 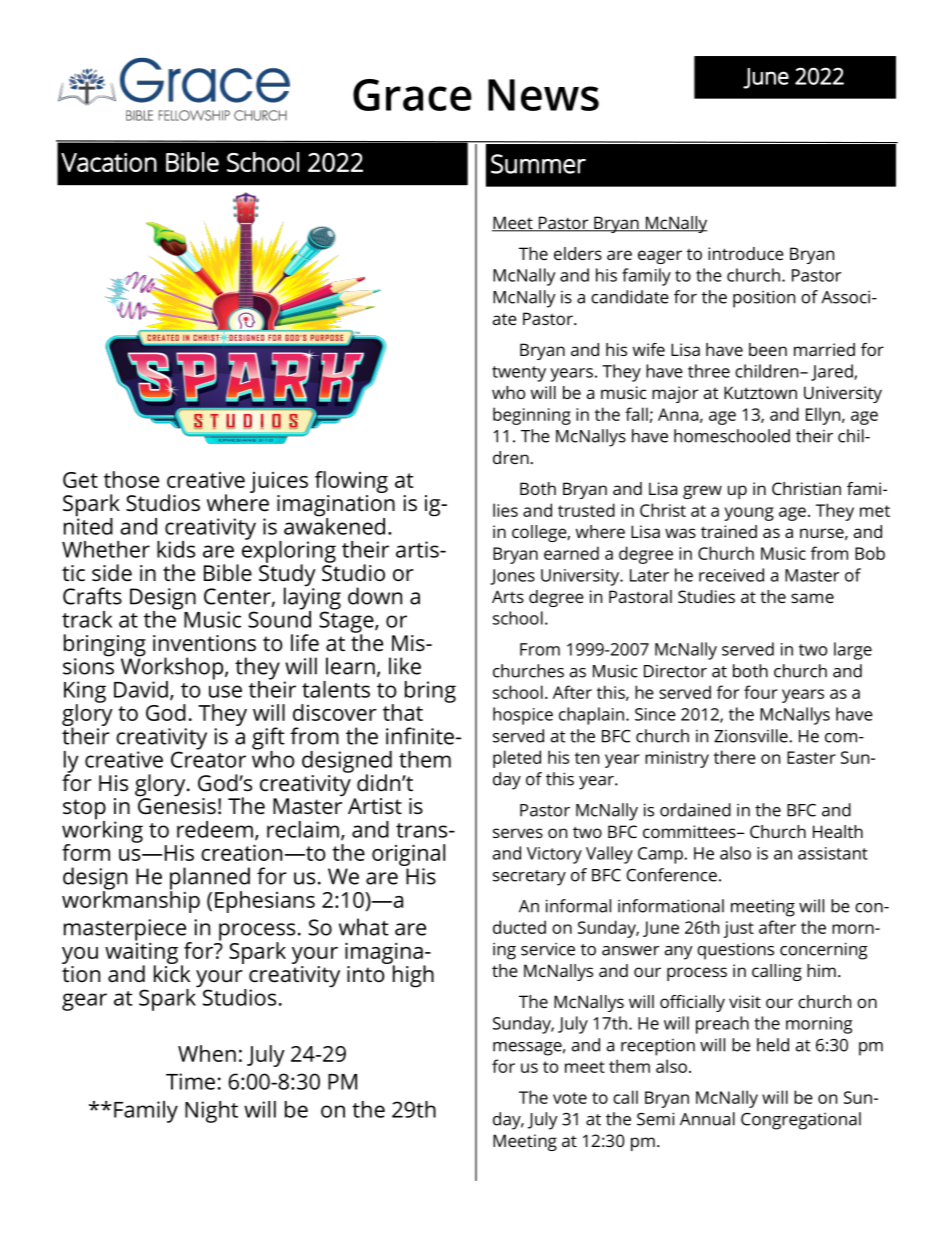 What do you see at coordinates (508, 596) in the screenshot?
I see `Arts` at bounding box center [508, 596].
